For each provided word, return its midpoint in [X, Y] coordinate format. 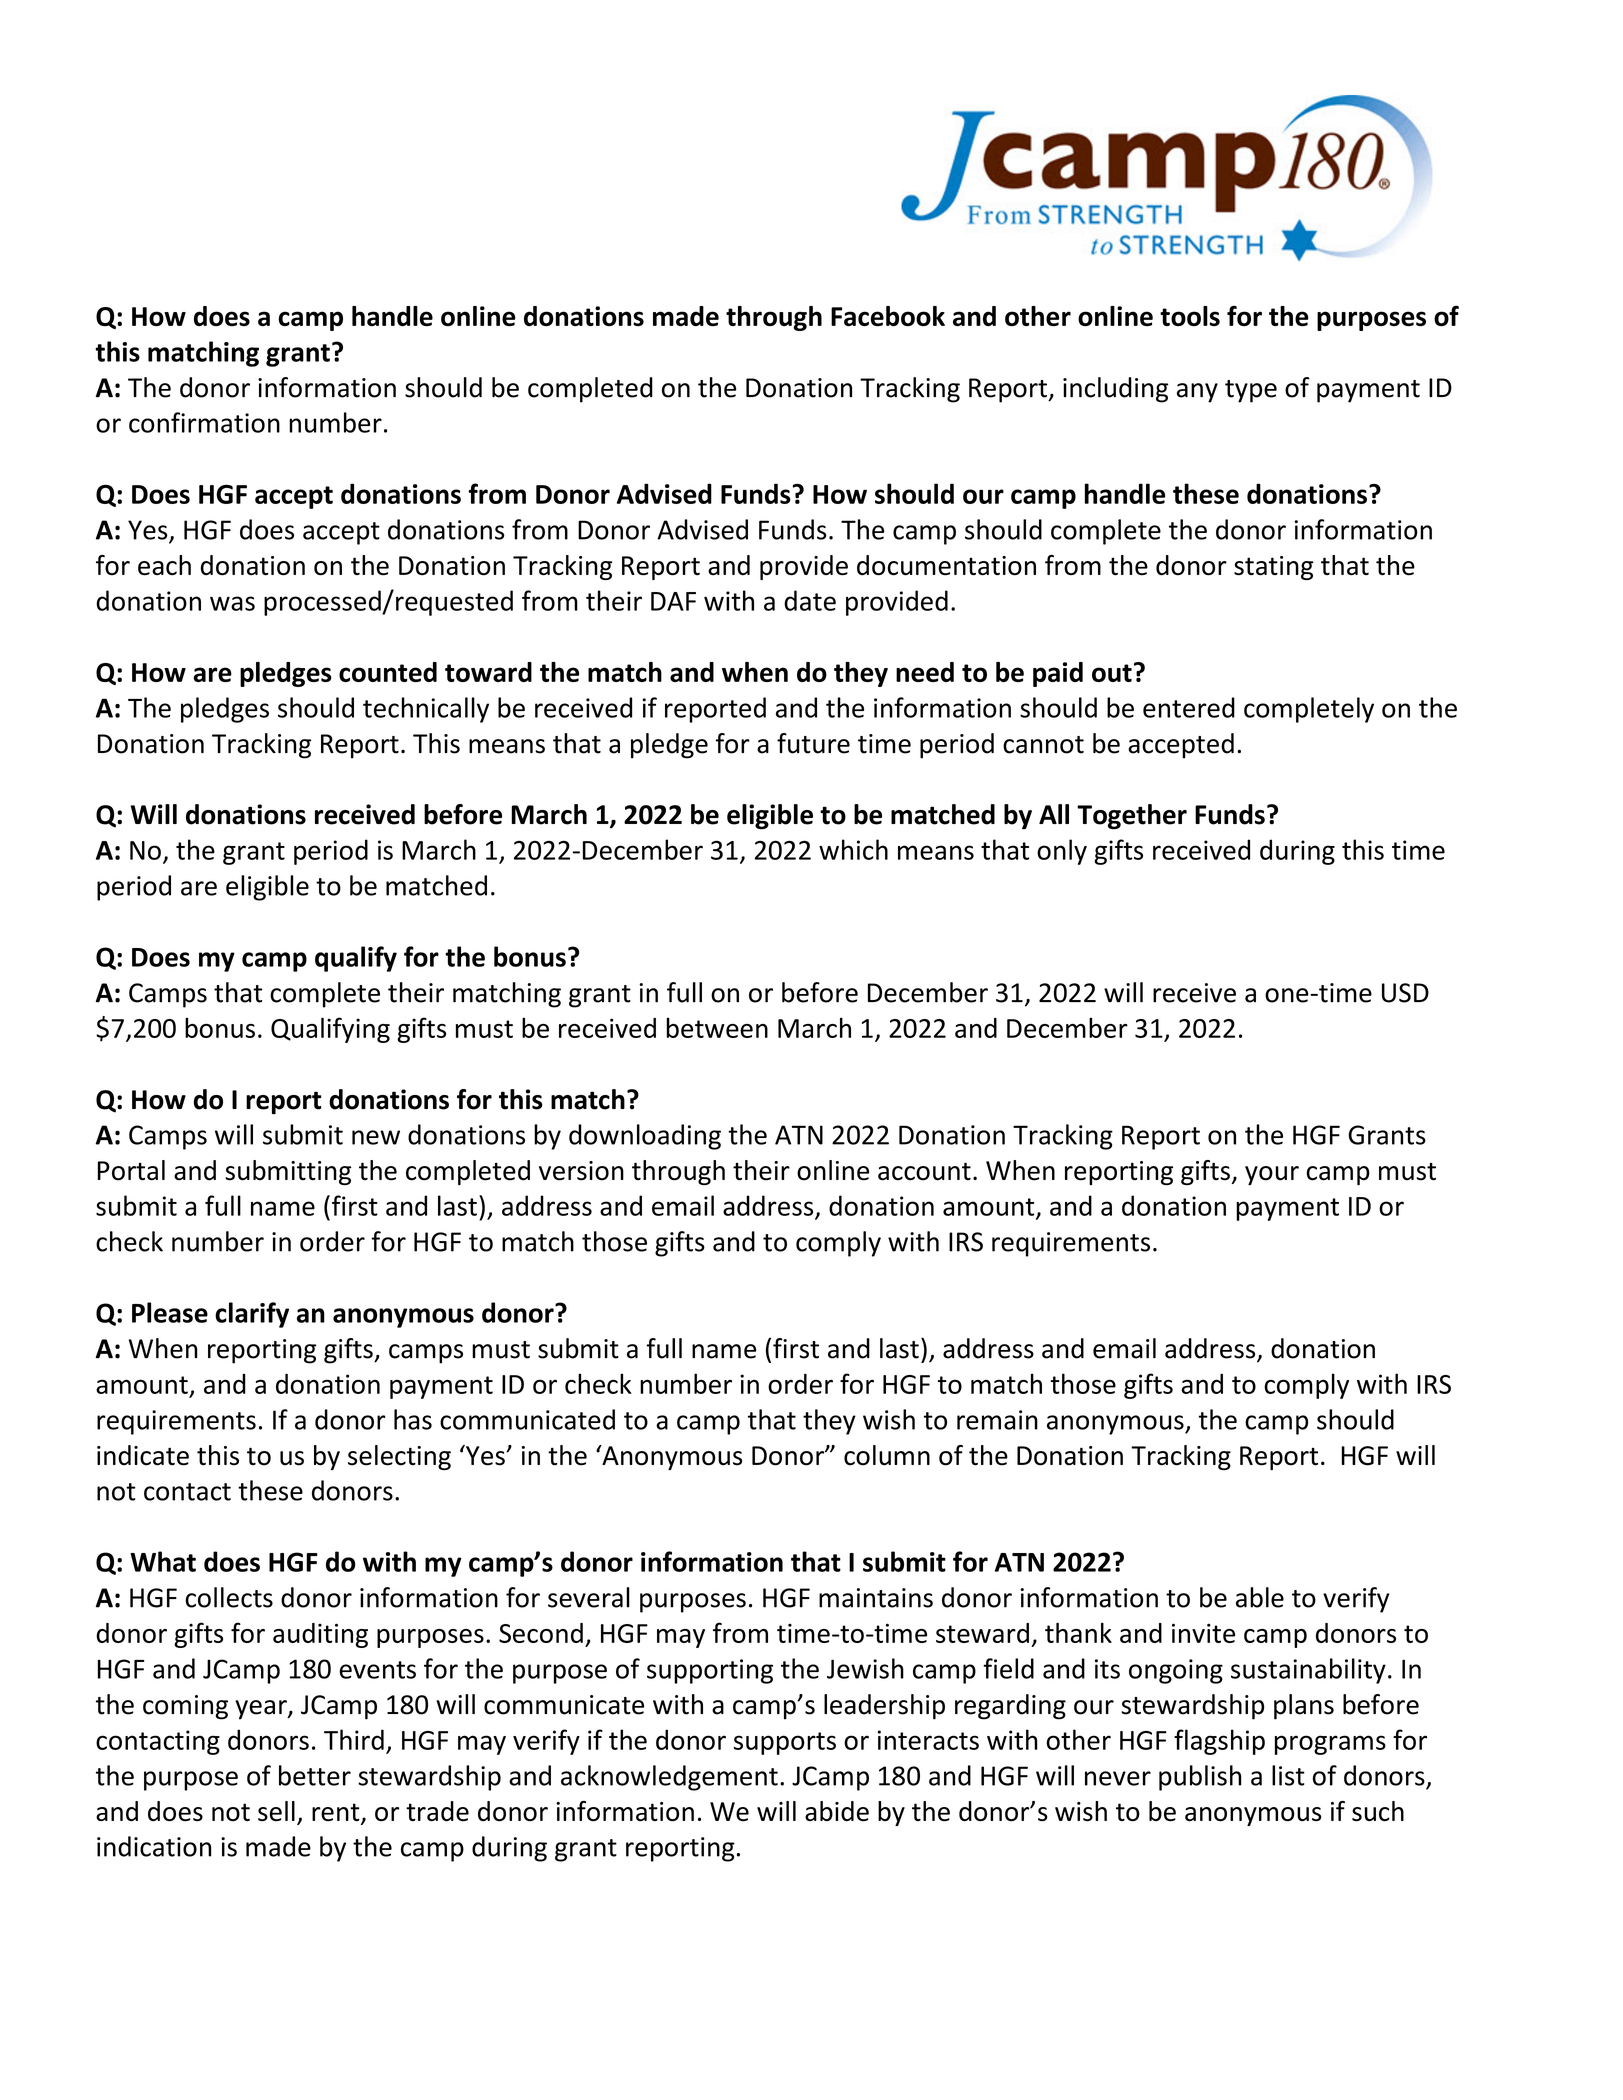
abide [837, 1811]
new [376, 1137]
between [717, 1028]
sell [276, 1811]
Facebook [888, 316]
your [1272, 1175]
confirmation [204, 422]
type [1251, 391]
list [1288, 1775]
